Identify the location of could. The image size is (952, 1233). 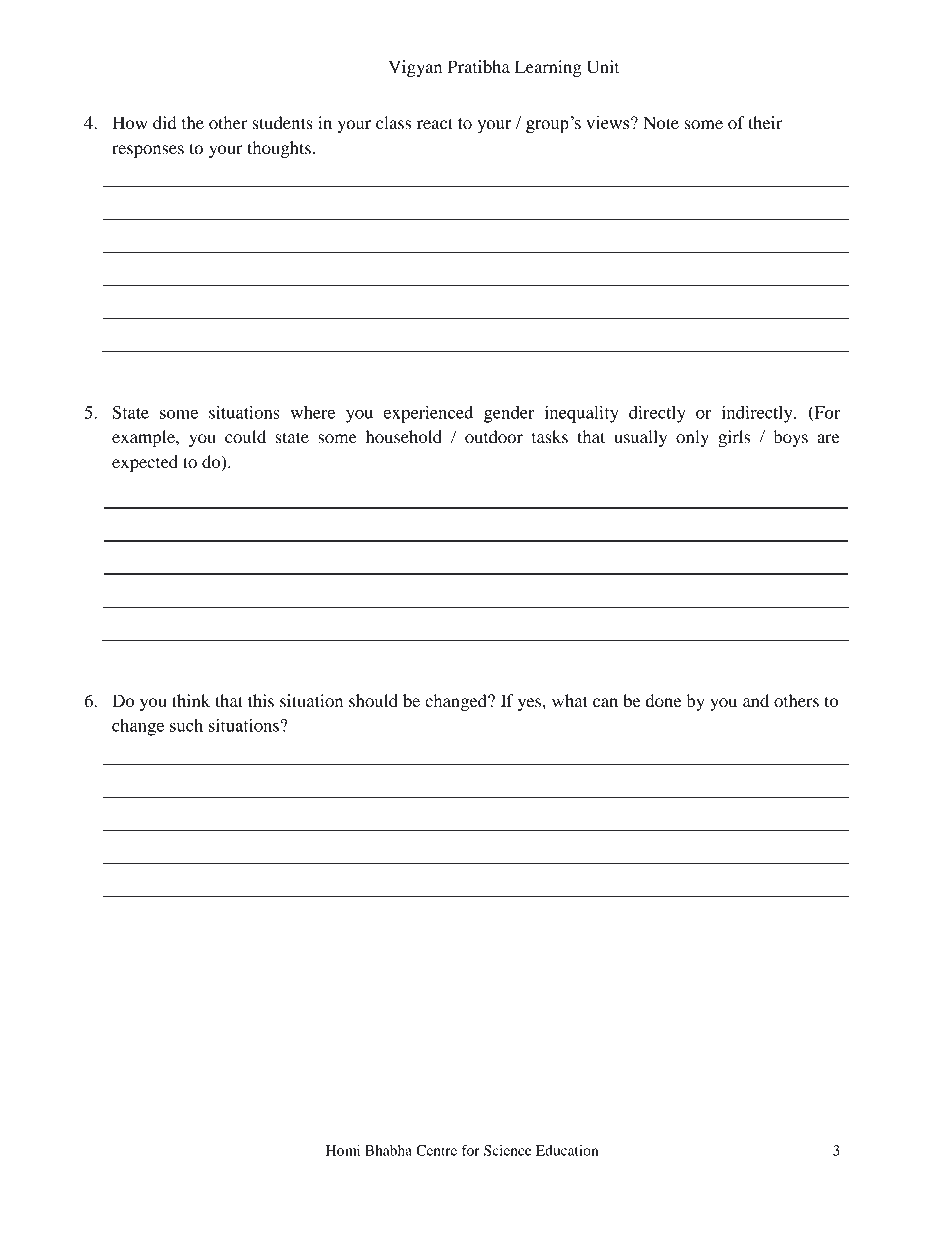
(245, 436).
